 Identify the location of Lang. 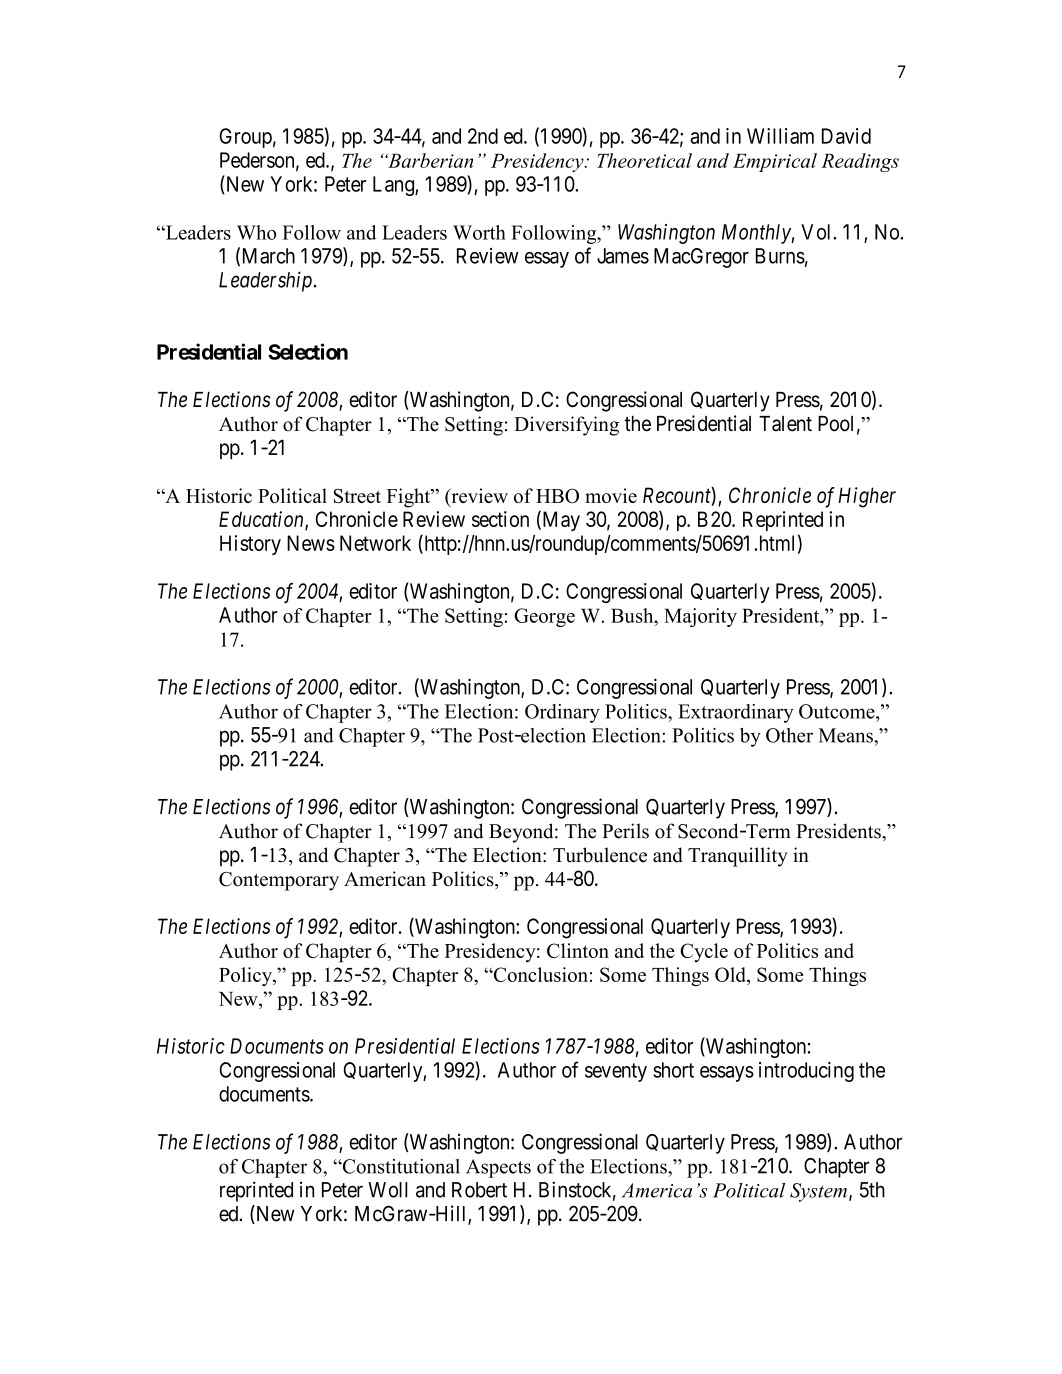
(394, 186).
